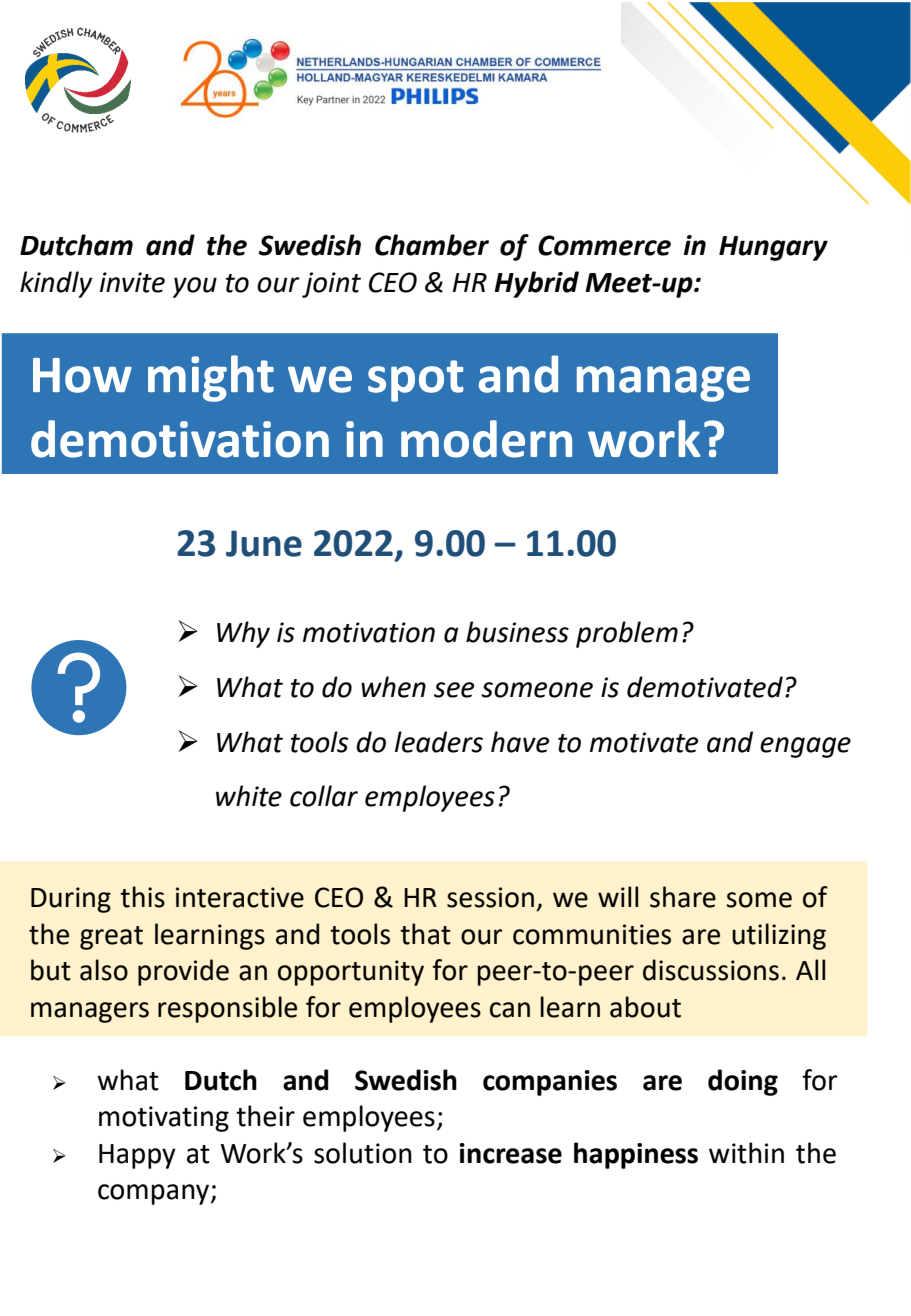  I want to click on within, so click(746, 1153).
